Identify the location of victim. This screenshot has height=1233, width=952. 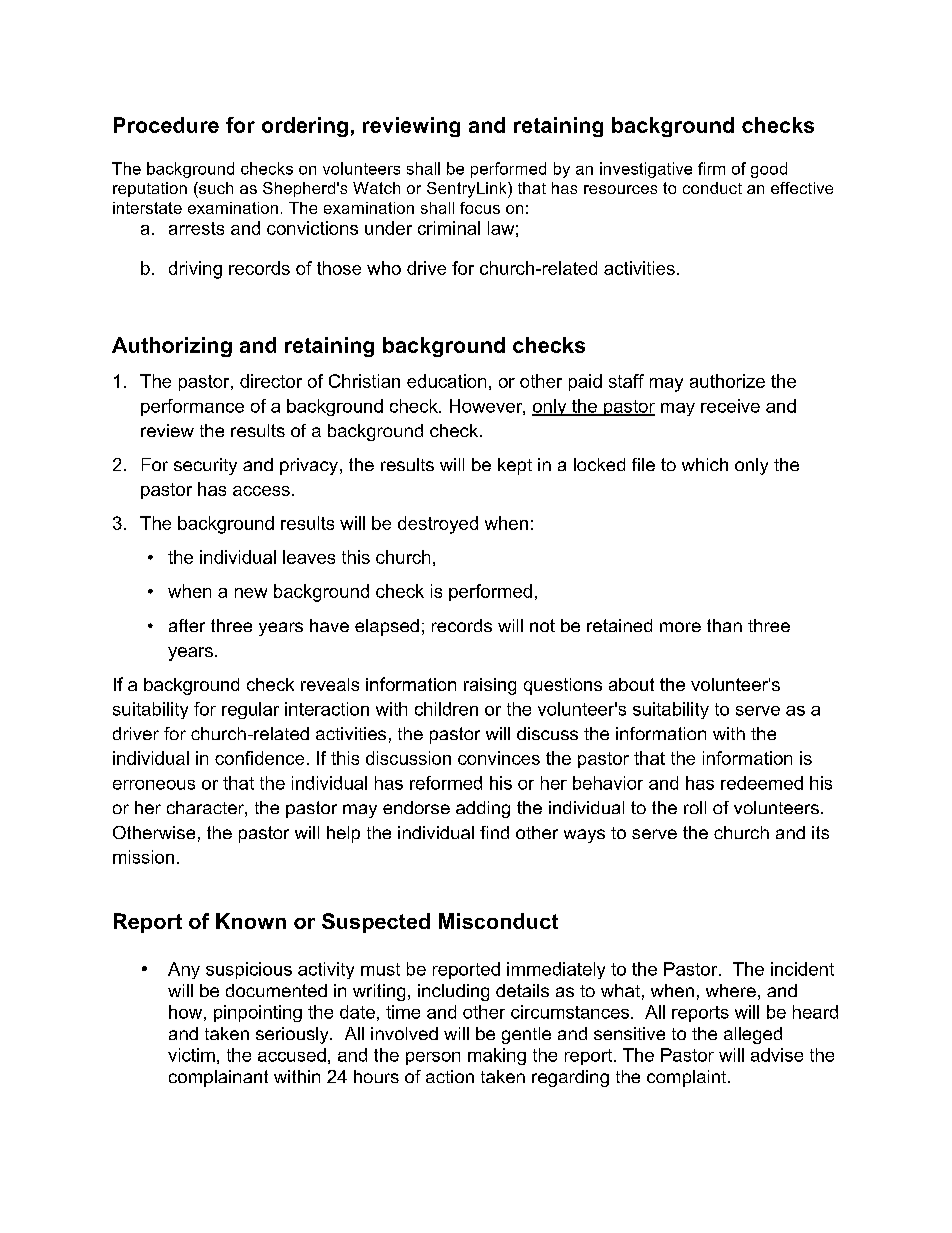
(191, 1055).
